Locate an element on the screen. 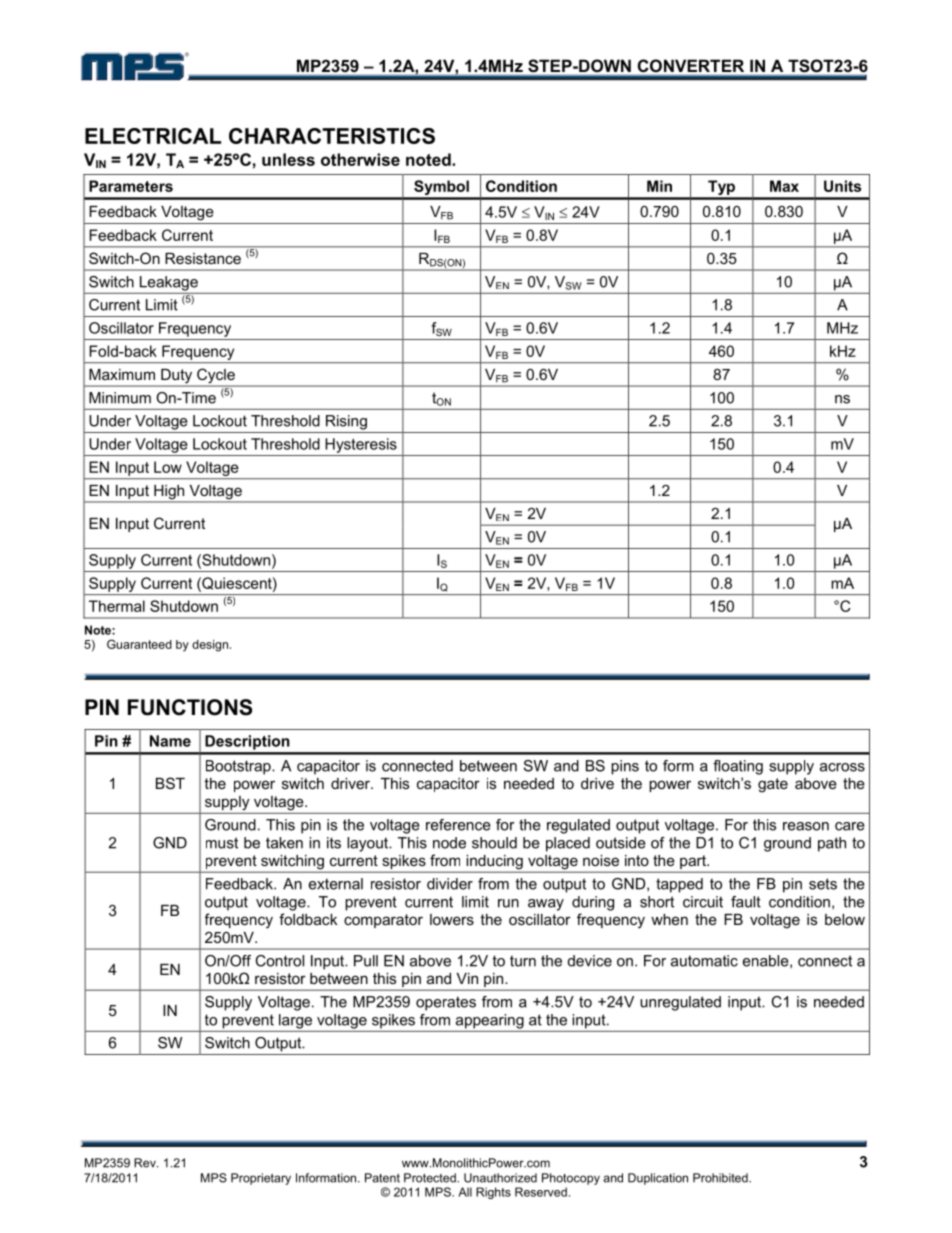  gate is located at coordinates (773, 785).
